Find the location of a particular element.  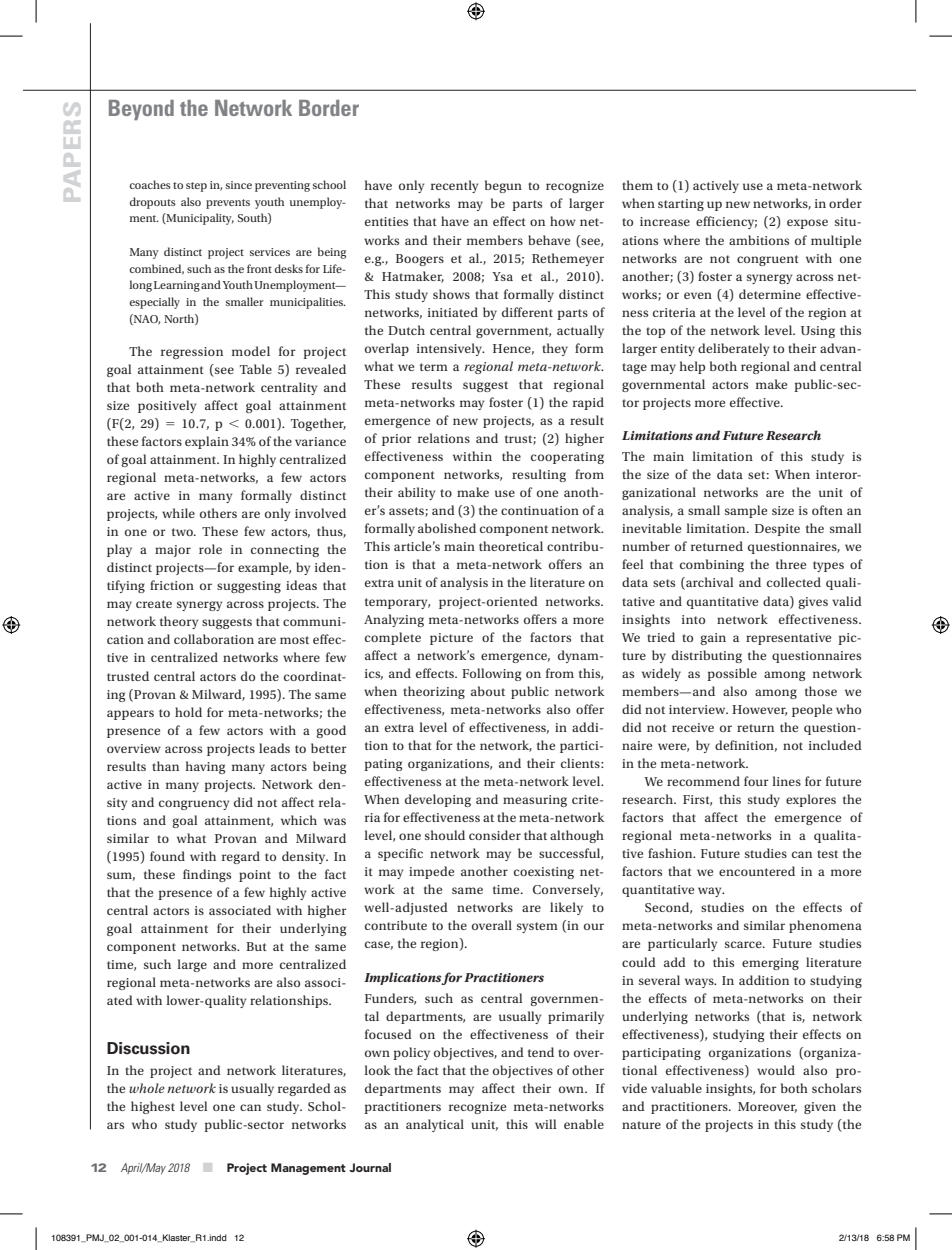

deliberately is located at coordinates (733, 349).
